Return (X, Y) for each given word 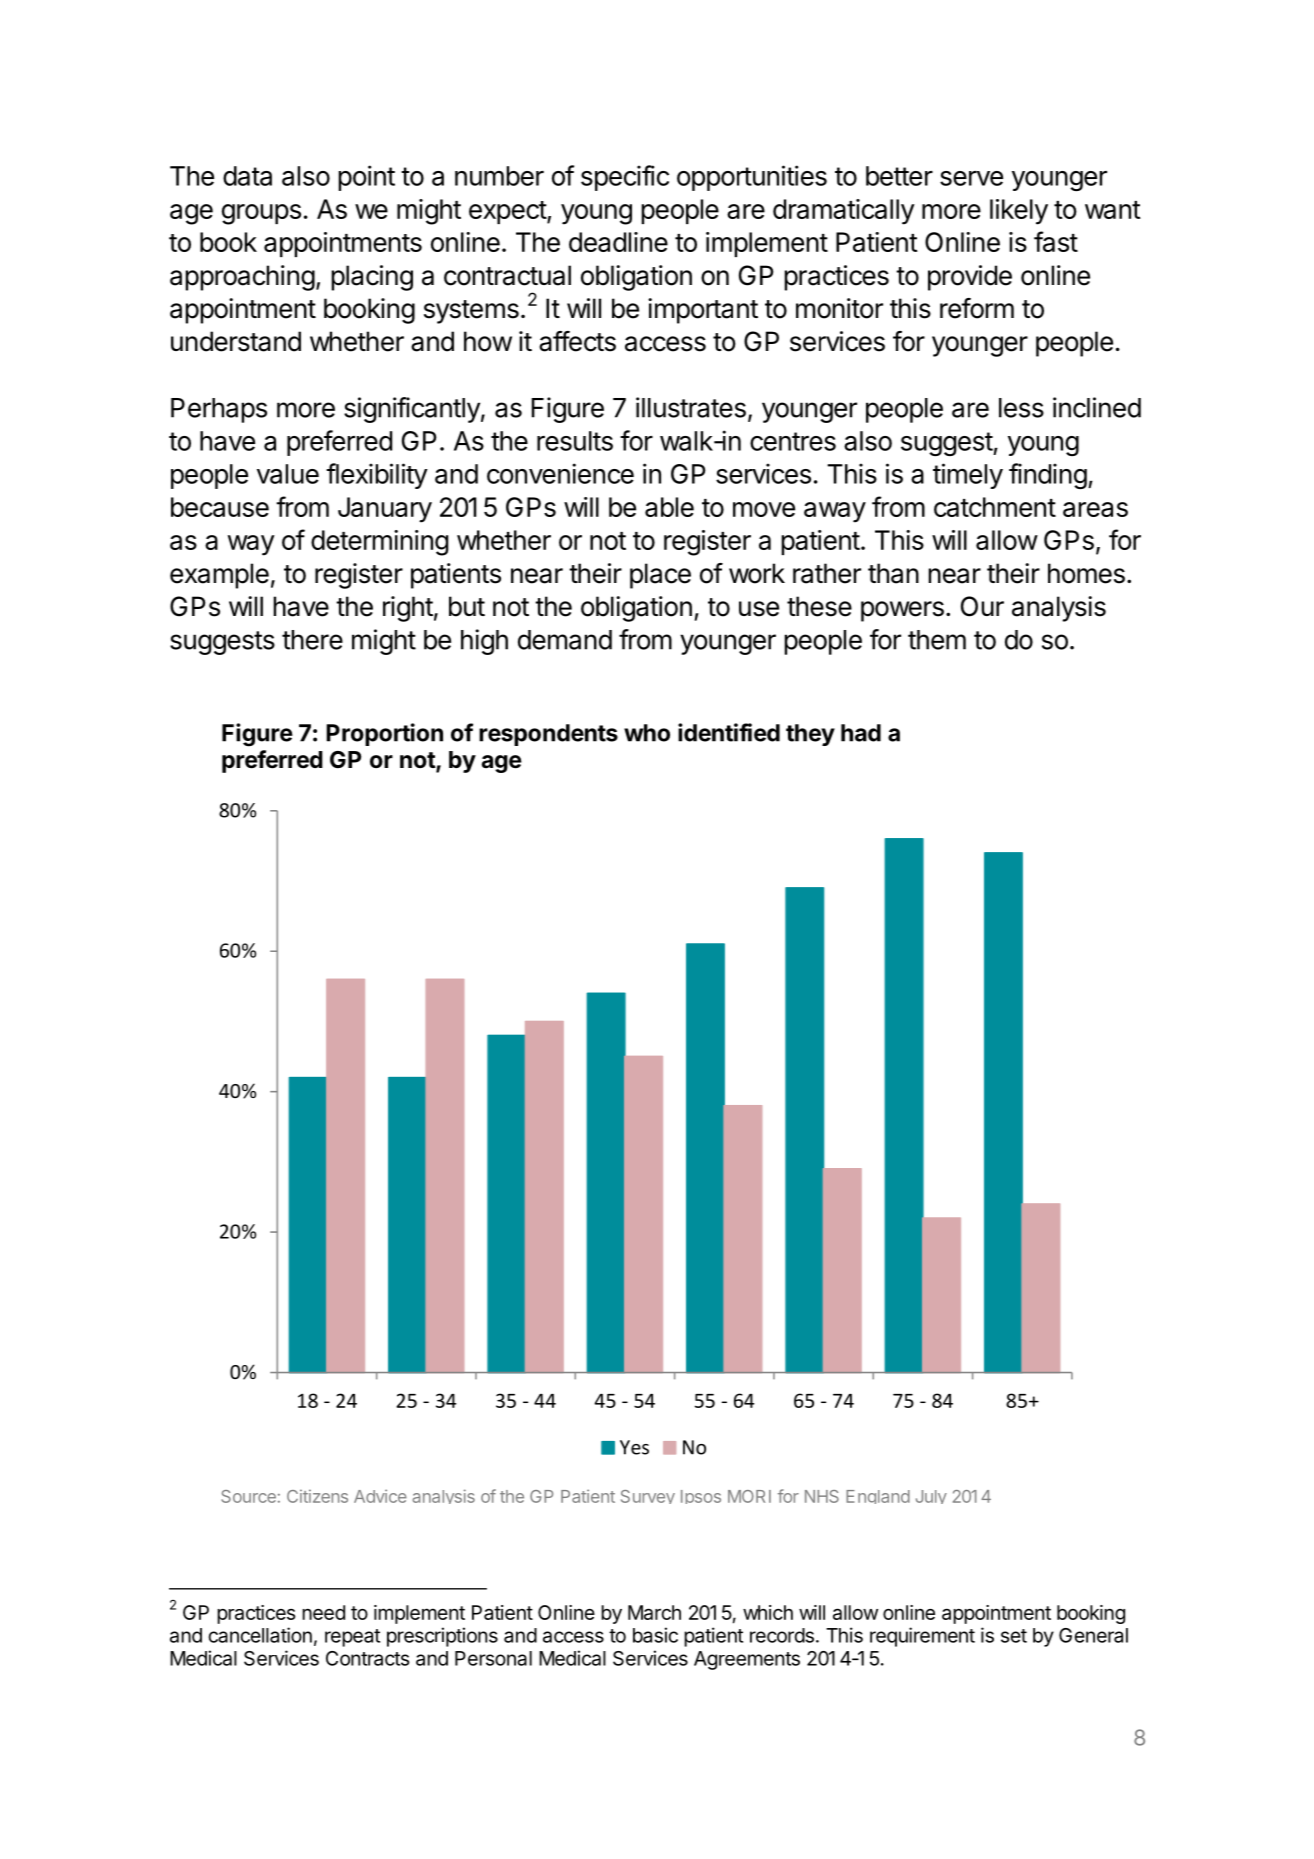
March (654, 1612)
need (323, 1612)
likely (1019, 212)
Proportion (384, 734)
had (861, 733)
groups (261, 214)
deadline (618, 242)
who (647, 733)
